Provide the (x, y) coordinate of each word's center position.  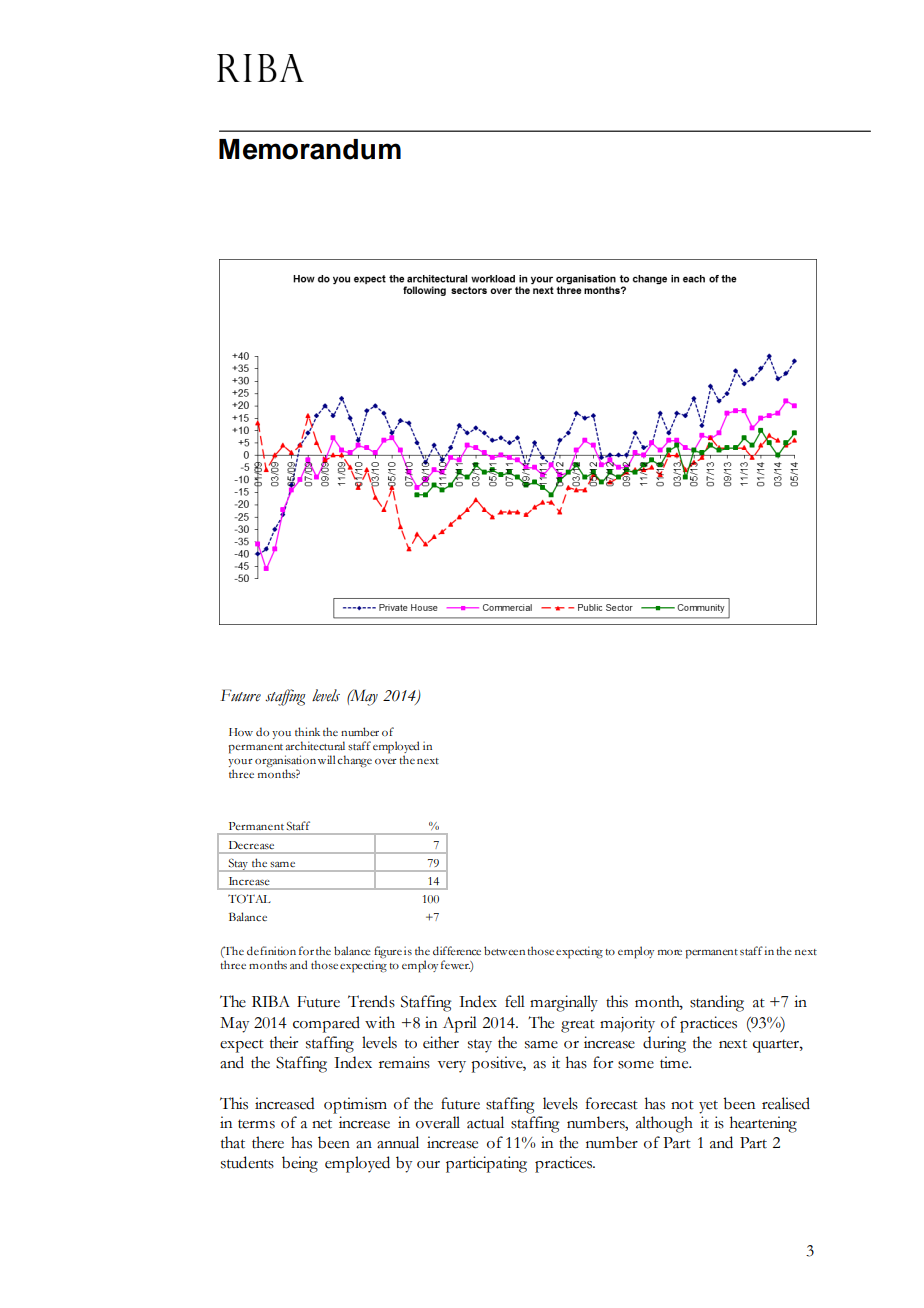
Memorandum (310, 149)
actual (485, 1122)
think (307, 731)
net (322, 1124)
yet (708, 1107)
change (354, 761)
